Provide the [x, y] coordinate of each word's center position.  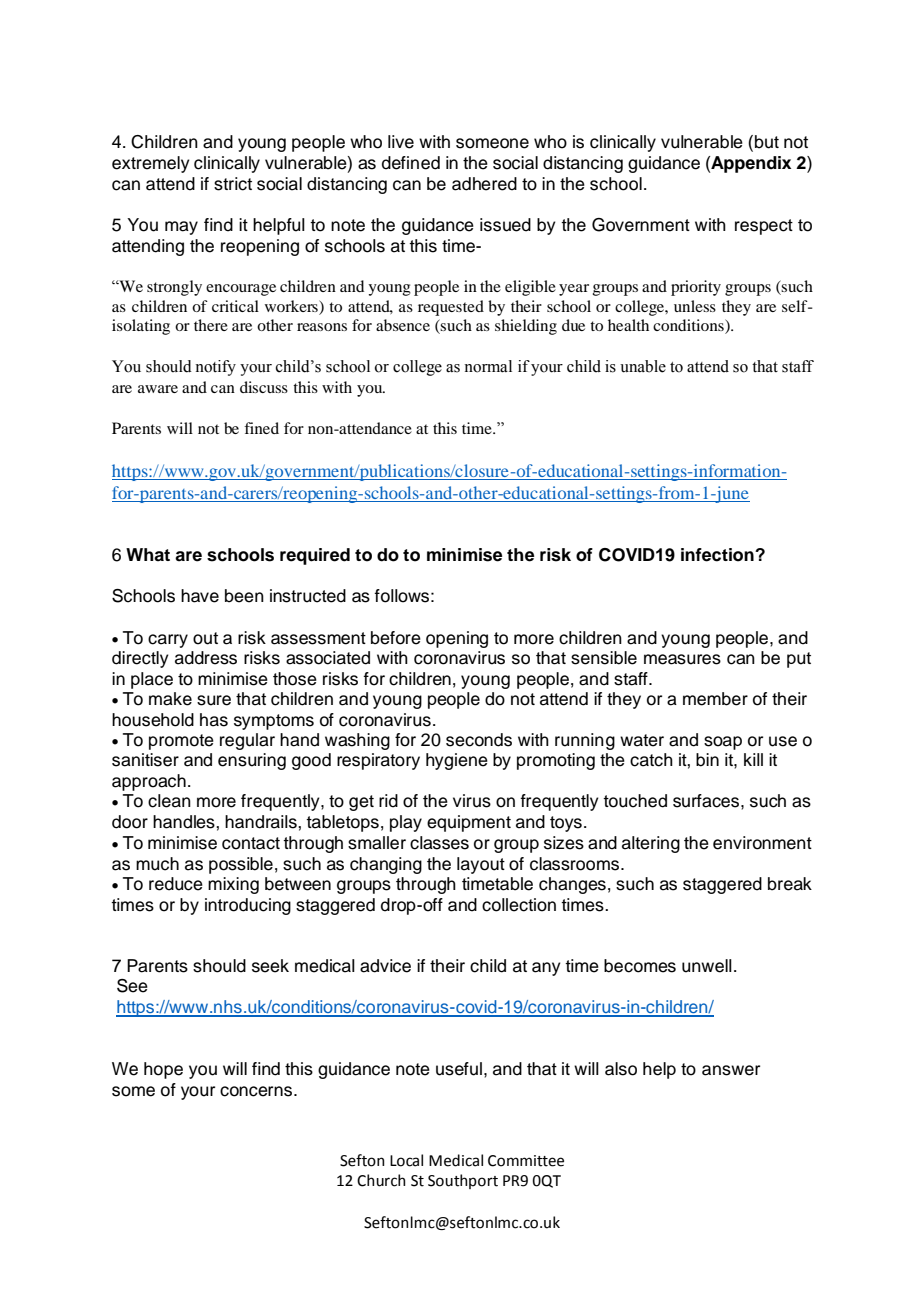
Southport [463, 1181]
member [715, 699]
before [396, 638]
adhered [484, 184]
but [767, 142]
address [206, 658]
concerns [257, 1091]
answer [731, 1070]
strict [233, 184]
